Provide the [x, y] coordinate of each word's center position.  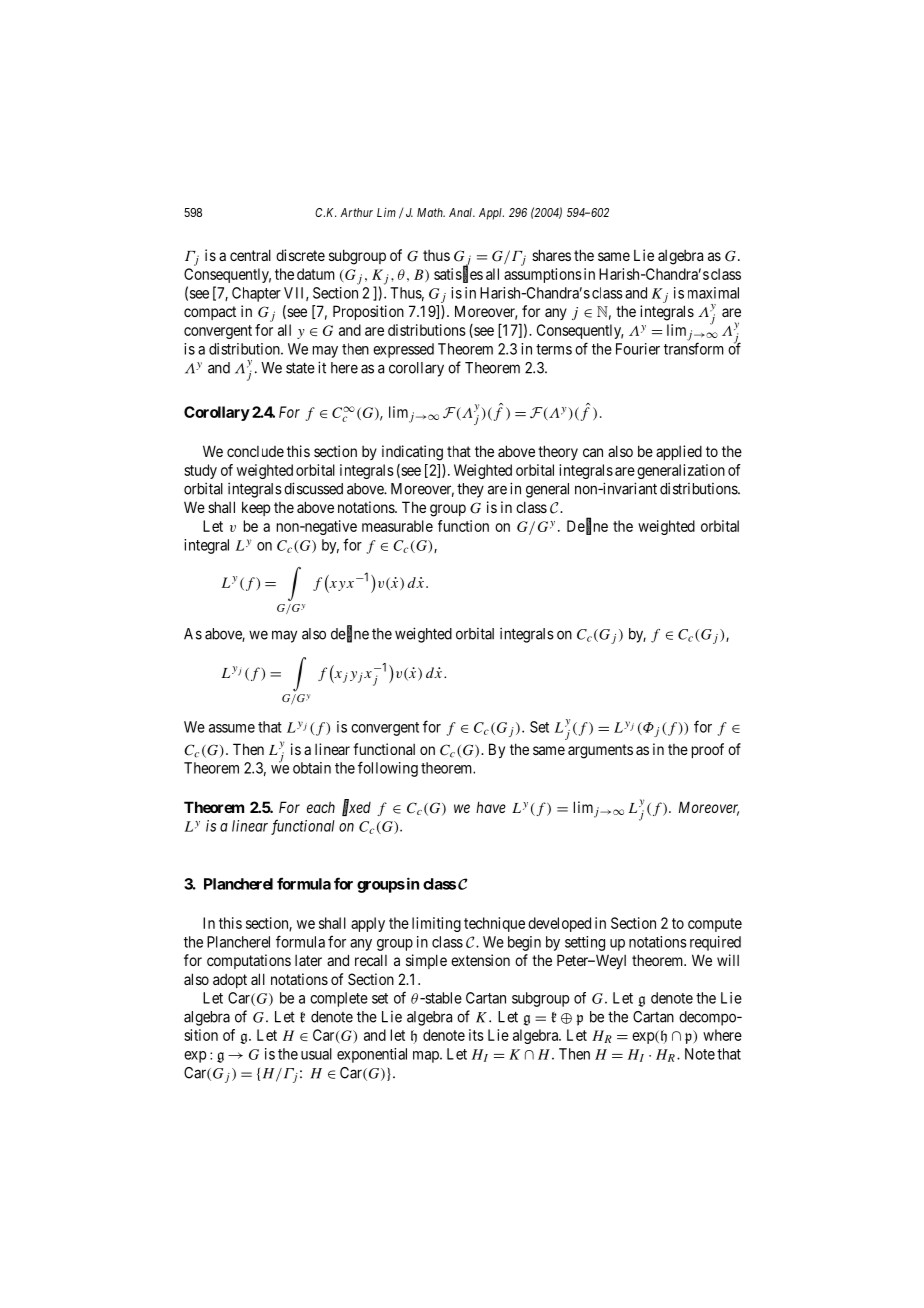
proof [708, 750]
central [250, 255]
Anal [462, 212]
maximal [713, 293]
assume [232, 728]
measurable [397, 526]
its [476, 1035]
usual [316, 1054]
